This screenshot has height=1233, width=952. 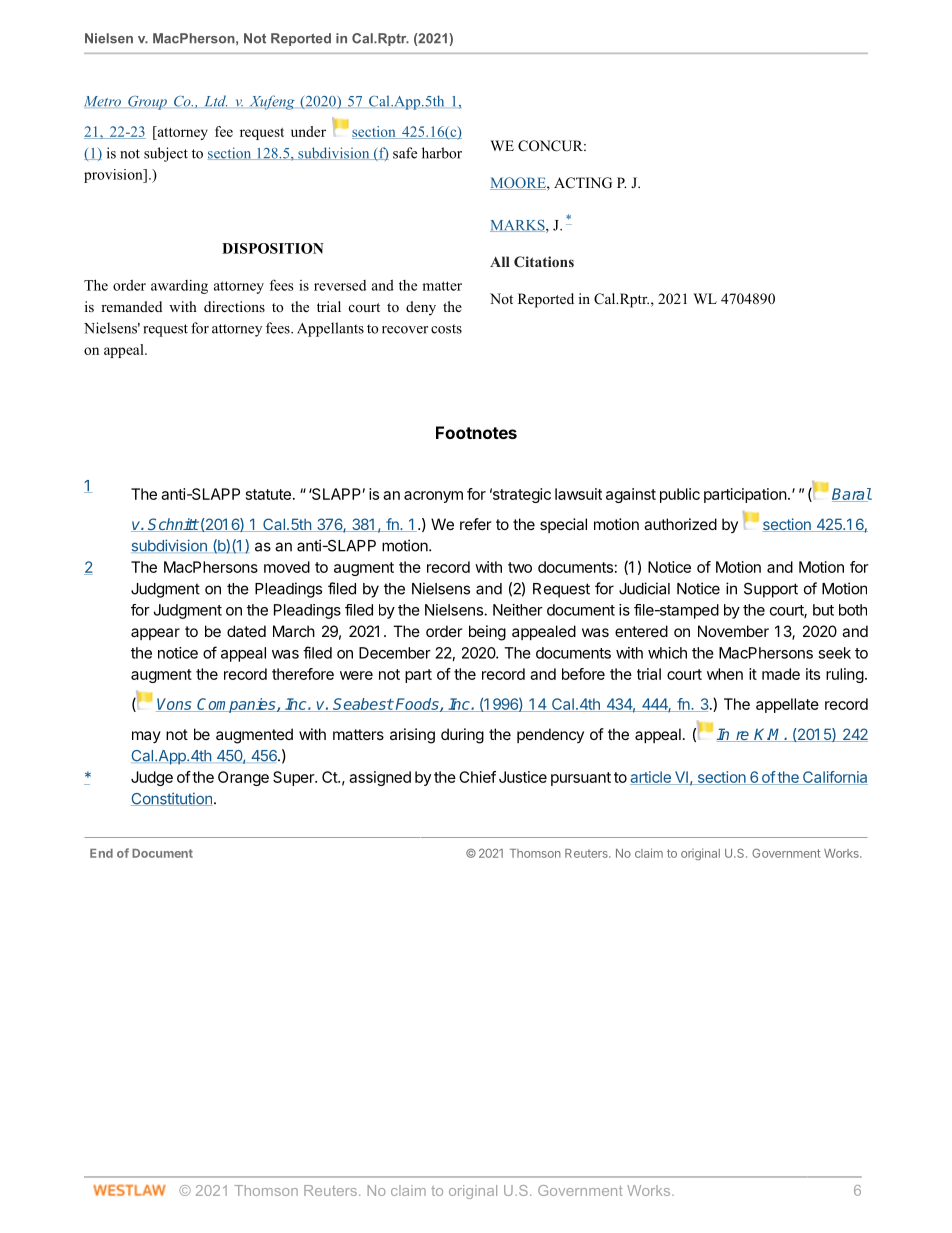 I want to click on appear, so click(x=155, y=634).
